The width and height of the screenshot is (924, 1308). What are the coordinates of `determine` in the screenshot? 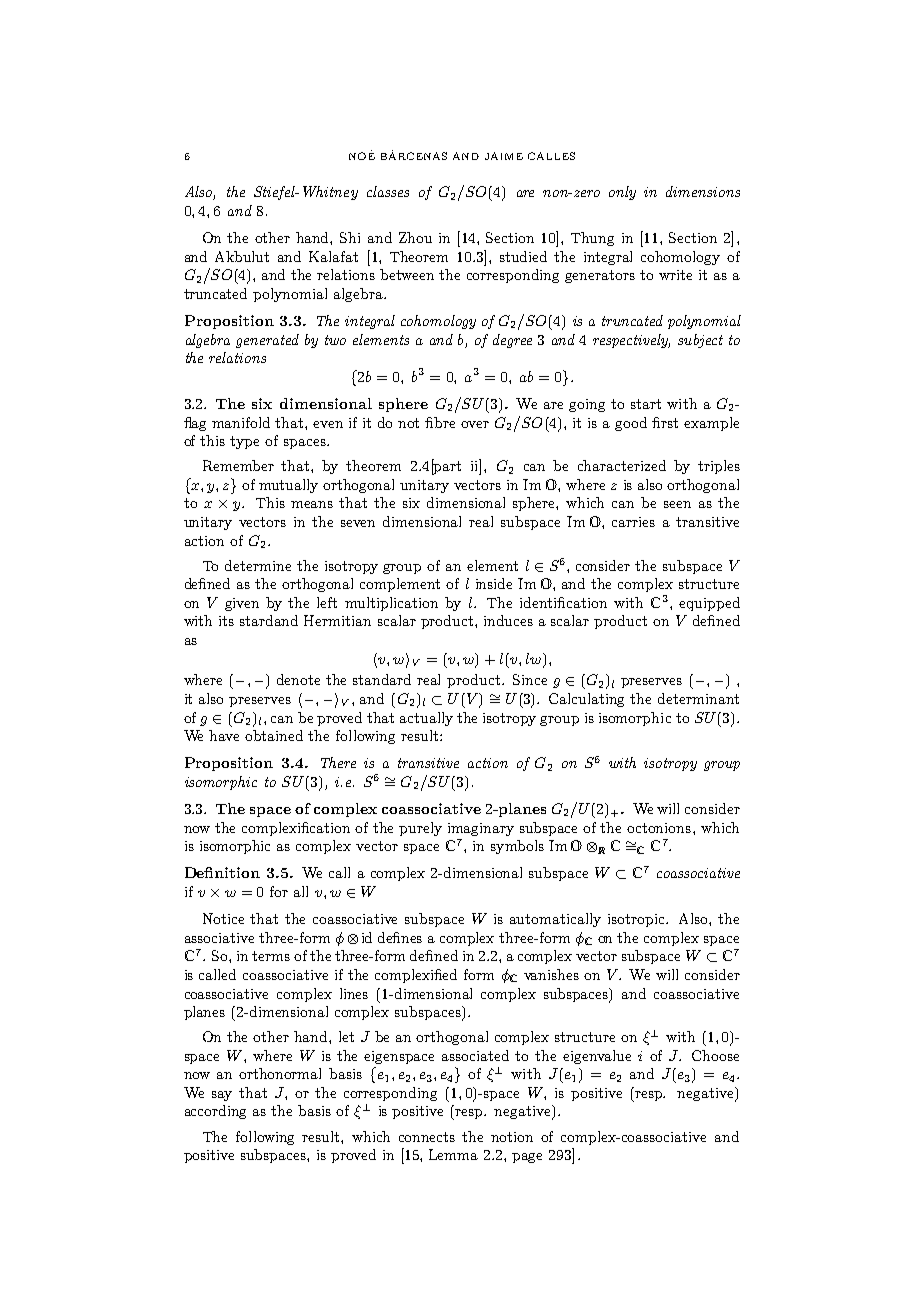 It's located at (258, 565).
